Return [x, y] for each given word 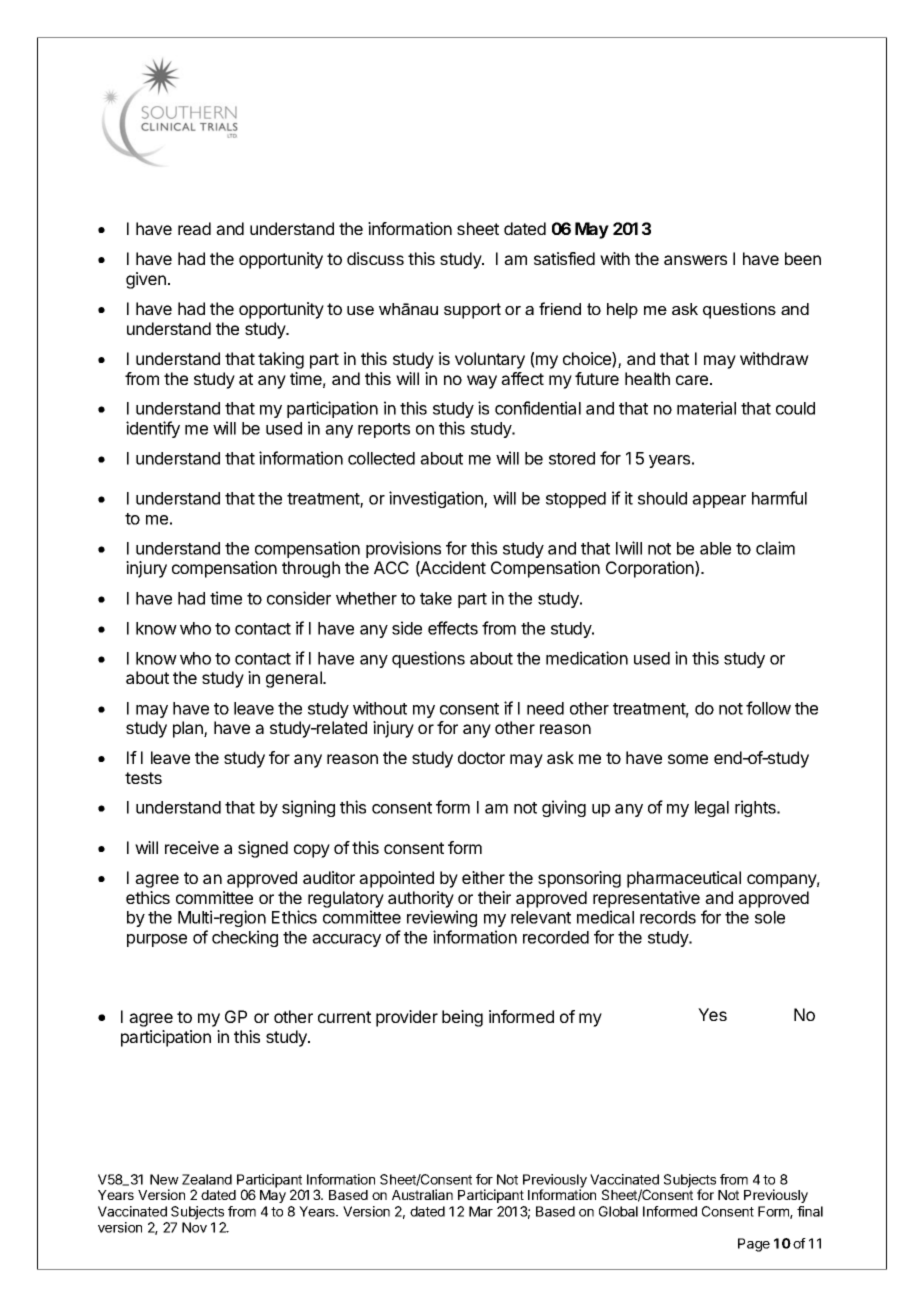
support [472, 311]
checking [245, 938]
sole [770, 917]
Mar [481, 1211]
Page [754, 1245]
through [311, 569]
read [194, 228]
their [494, 897]
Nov [194, 1227]
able [715, 548]
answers [695, 260]
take [436, 598]
